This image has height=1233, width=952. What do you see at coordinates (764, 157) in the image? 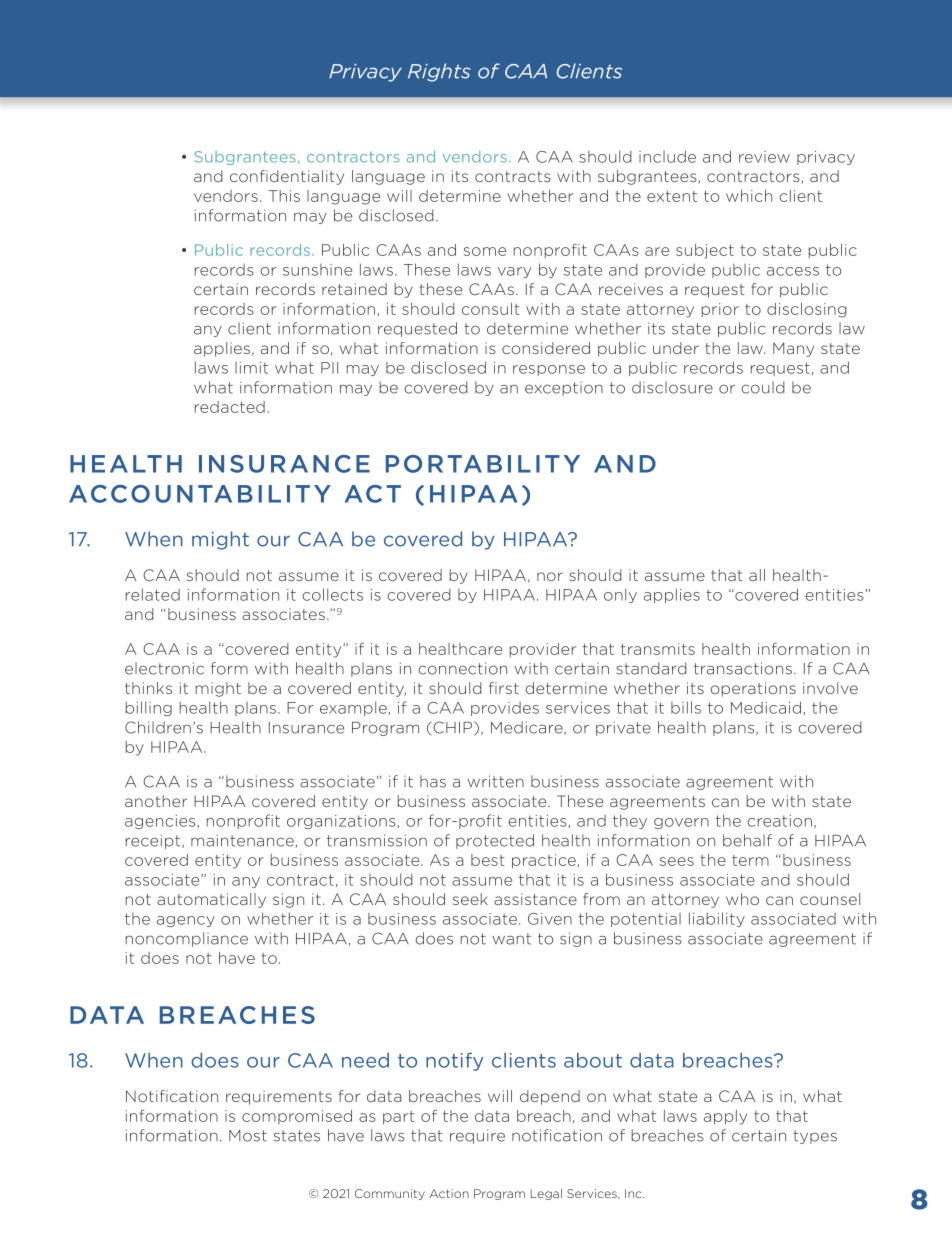
I see `review` at bounding box center [764, 157].
